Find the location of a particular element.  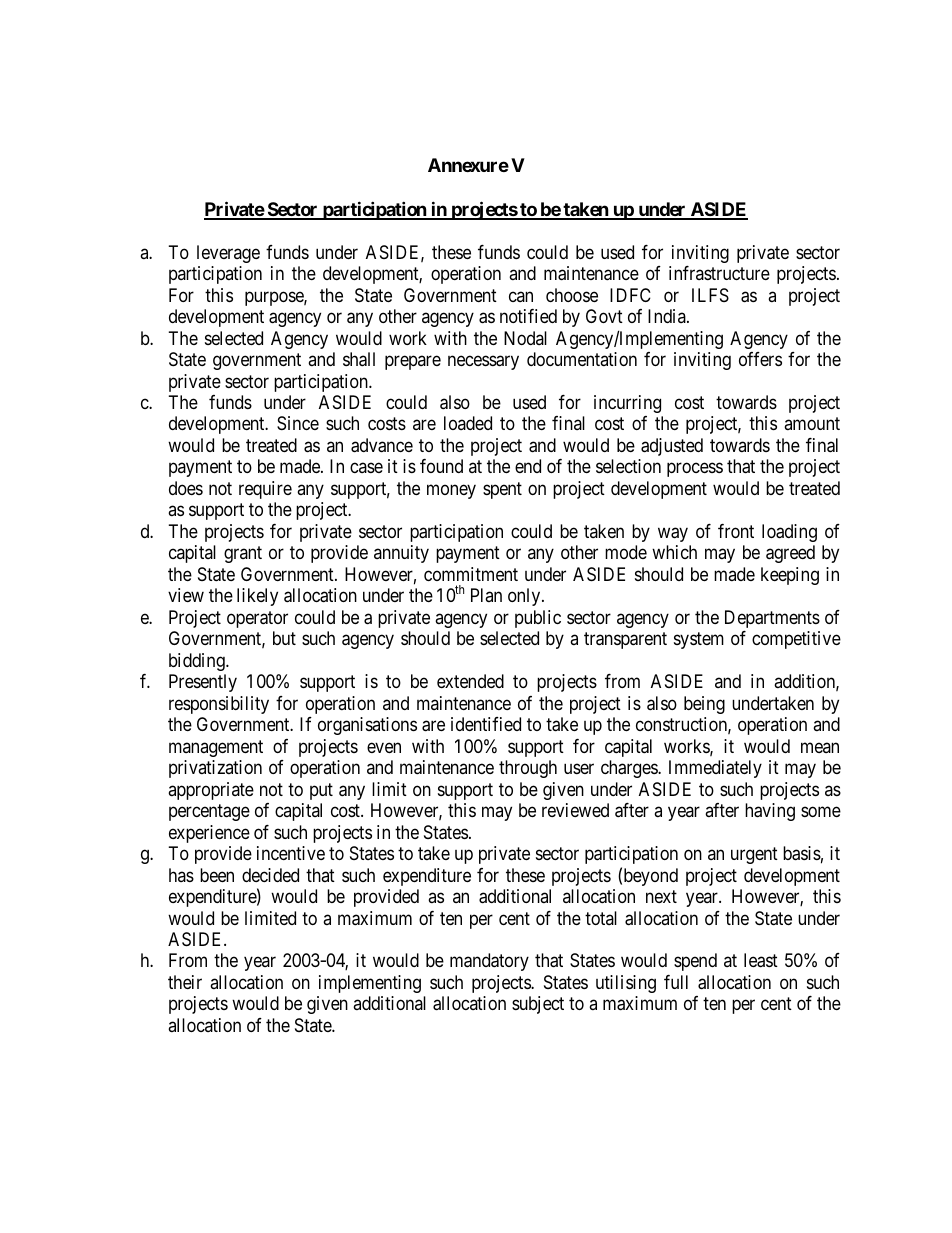

least is located at coordinates (761, 960).
